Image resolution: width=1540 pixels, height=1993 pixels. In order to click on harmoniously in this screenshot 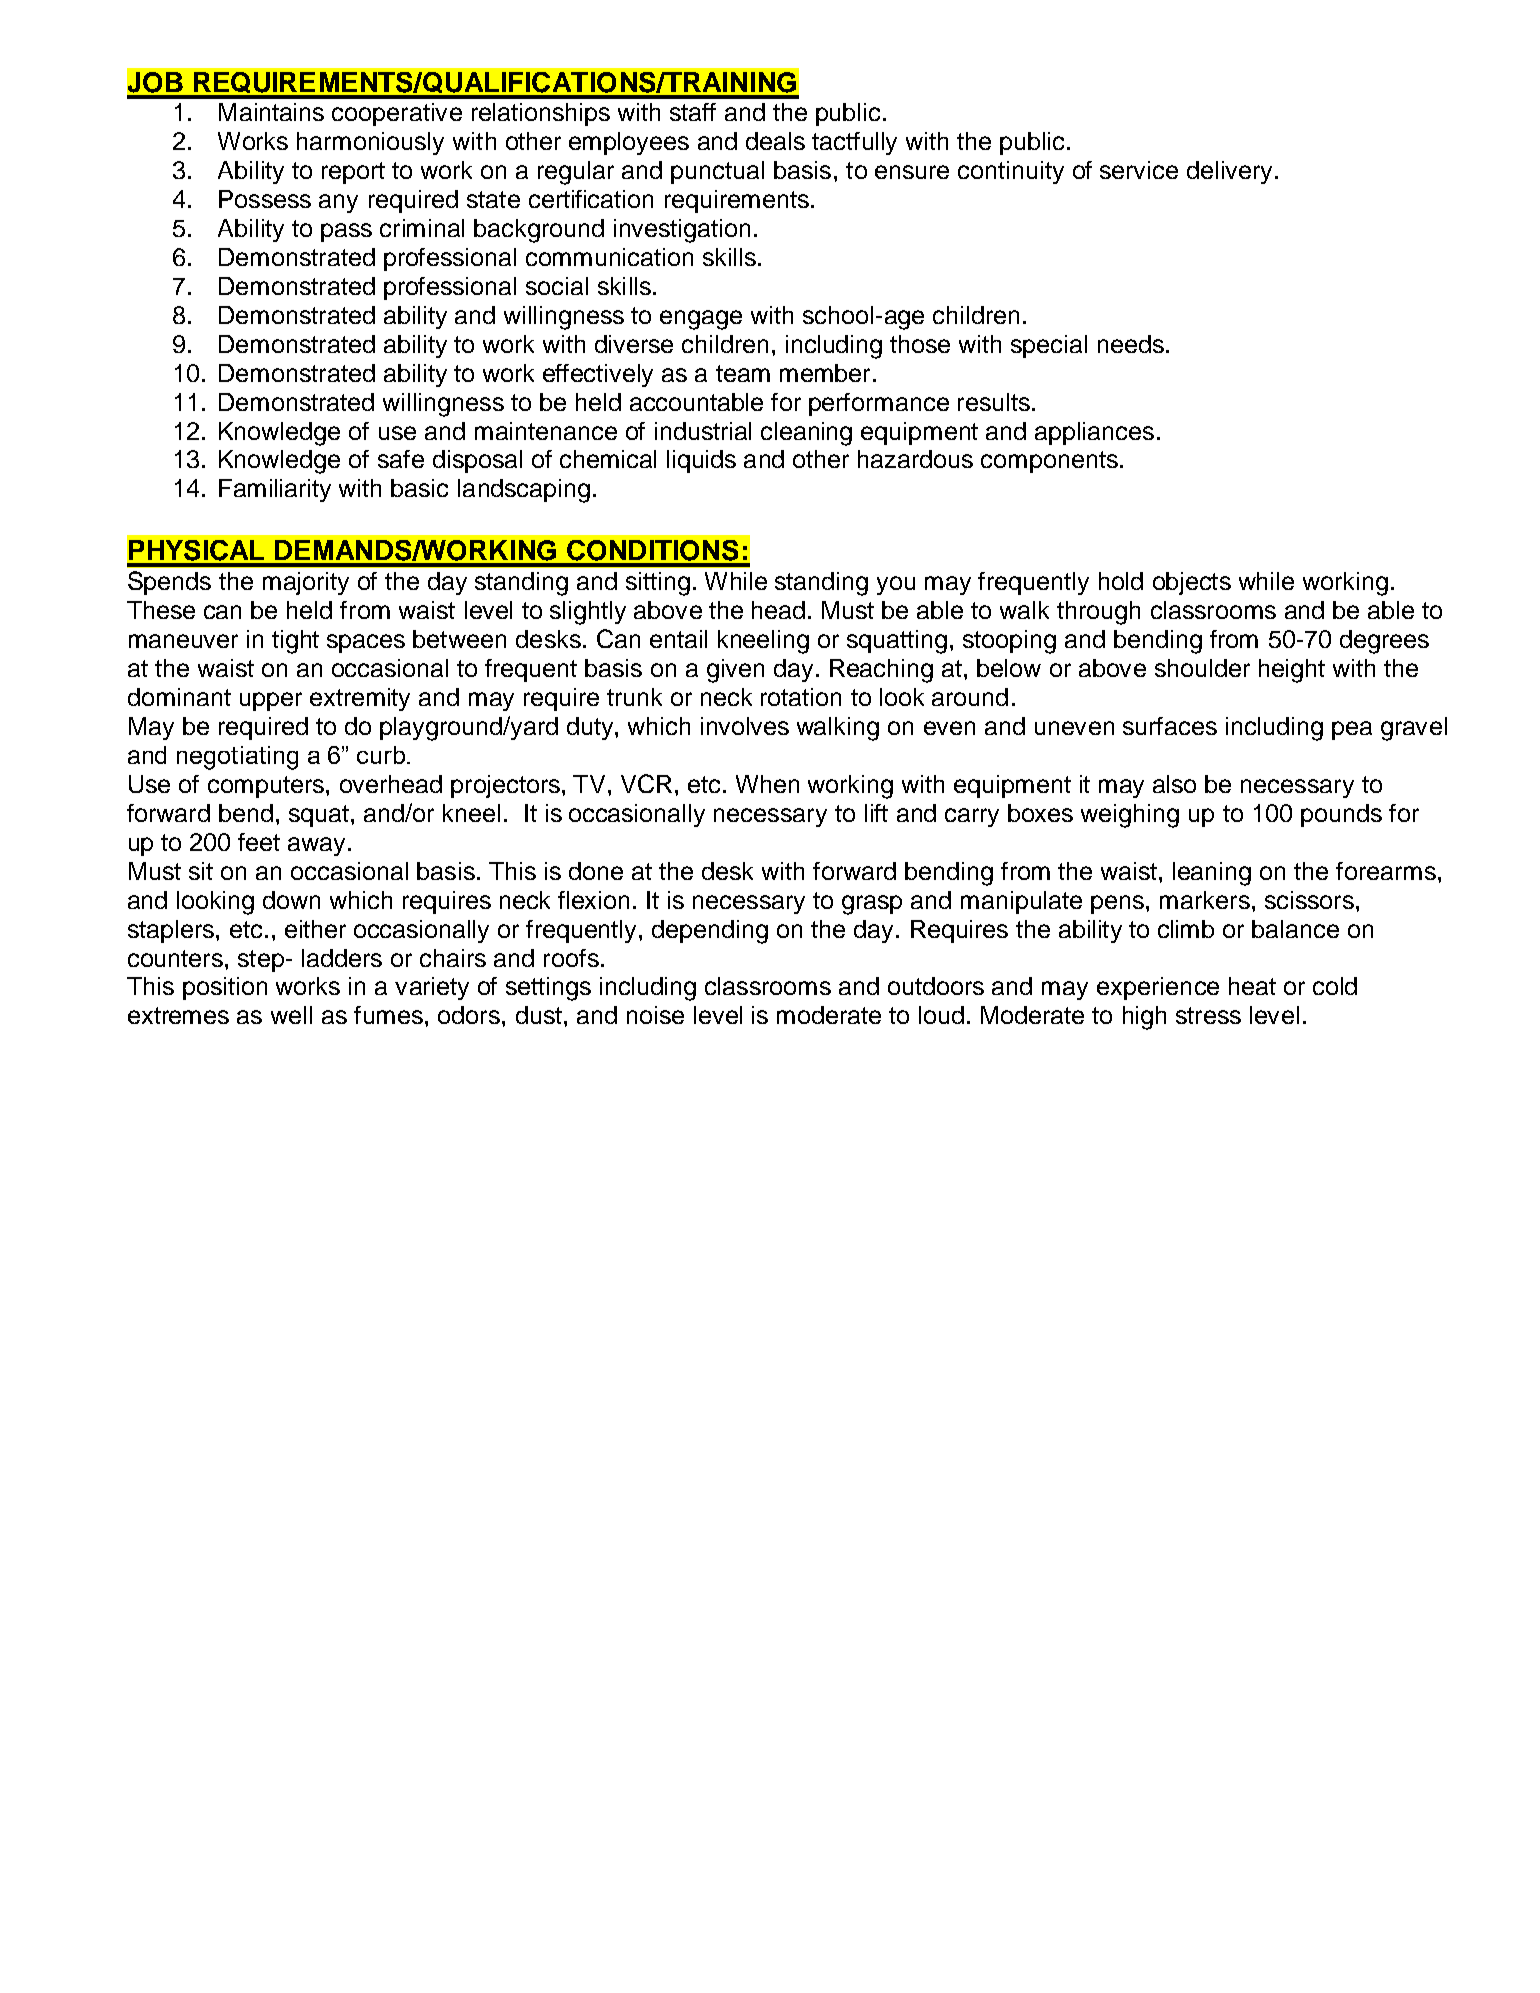, I will do `click(370, 143)`.
